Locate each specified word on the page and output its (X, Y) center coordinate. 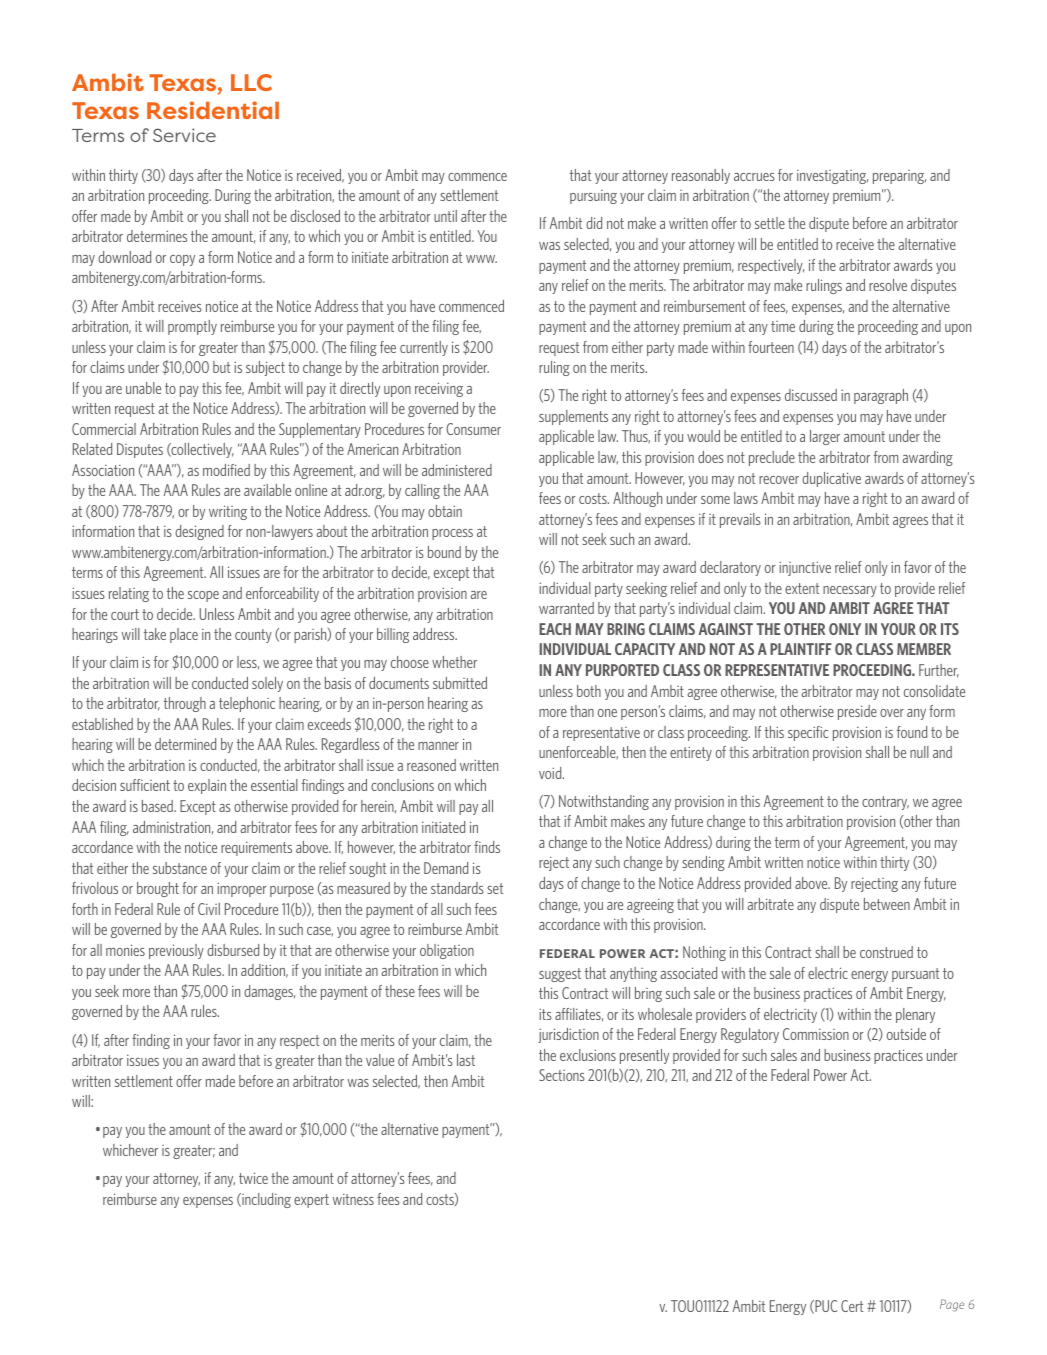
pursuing (593, 196)
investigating (832, 176)
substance (180, 868)
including (265, 1200)
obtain (445, 511)
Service (184, 135)
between (887, 904)
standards (457, 888)
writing (228, 512)
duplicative (831, 479)
